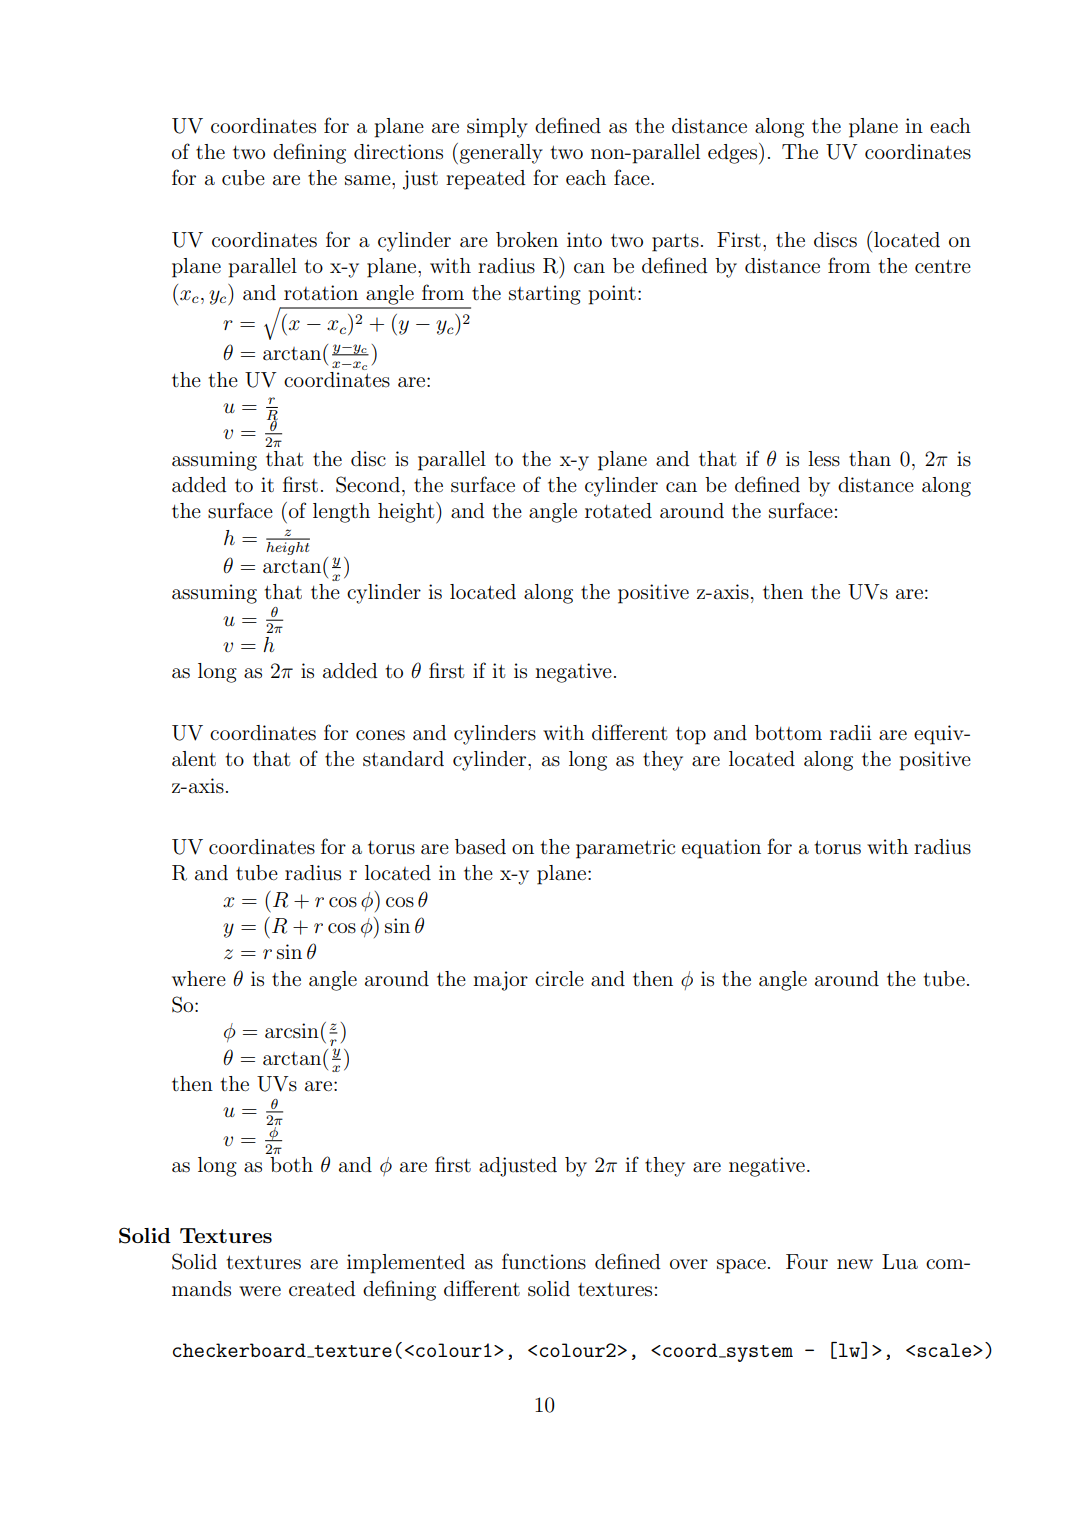 This screenshot has height=1534, width=1085. What do you see at coordinates (855, 1264) in the screenshot?
I see `new` at bounding box center [855, 1264].
